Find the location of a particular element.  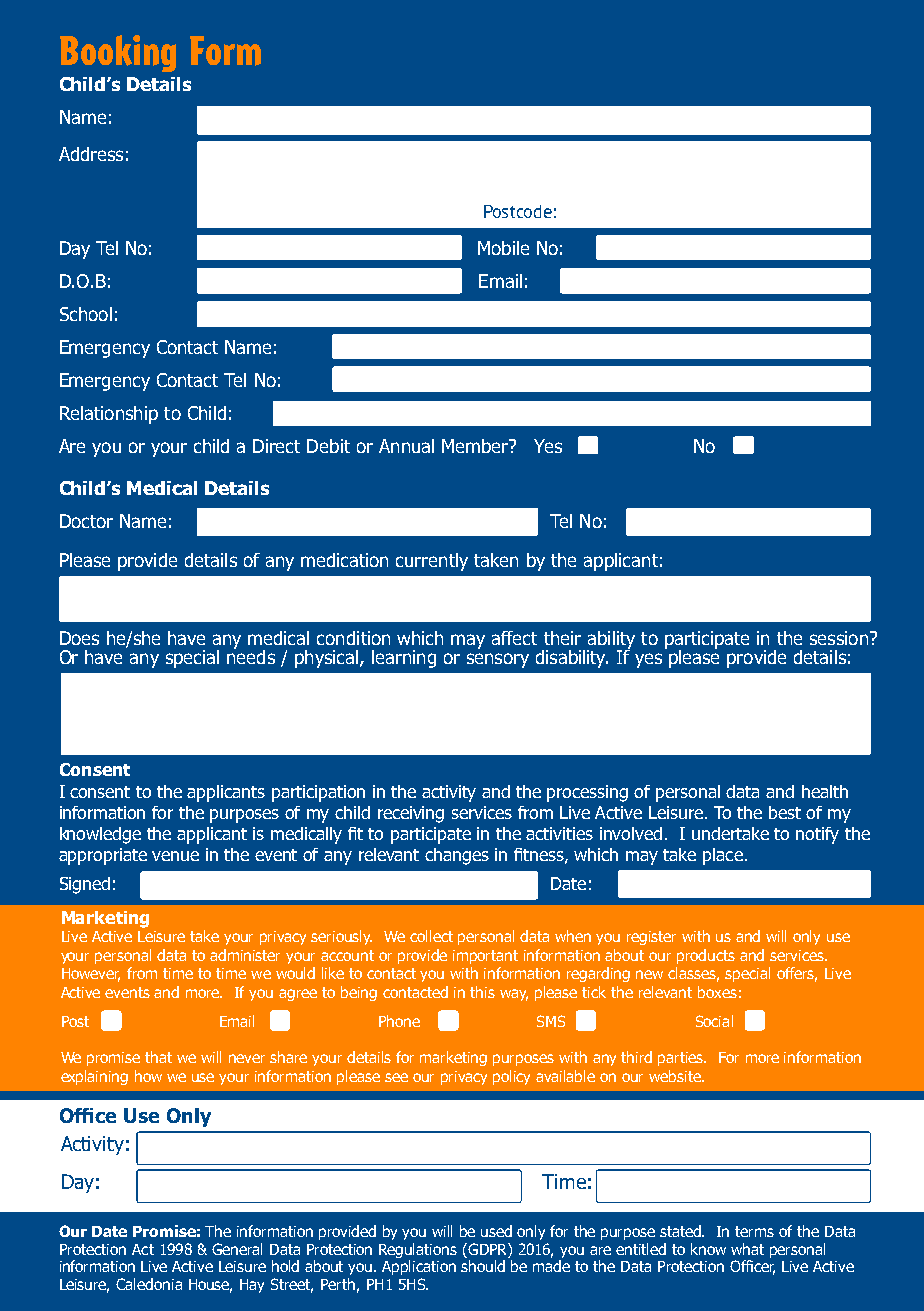

should is located at coordinates (483, 1266).
